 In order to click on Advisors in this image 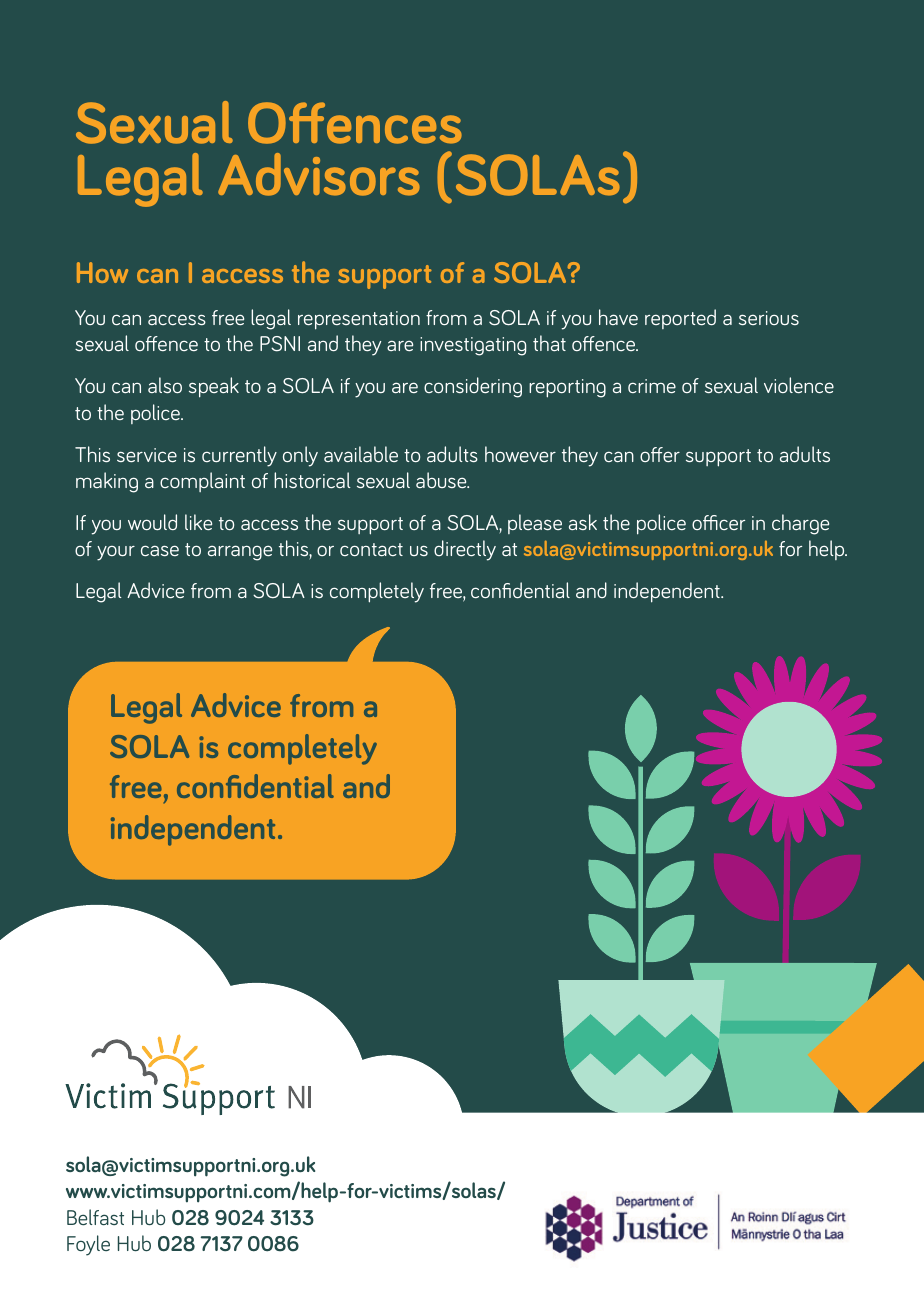, I will do `click(319, 174)`.
